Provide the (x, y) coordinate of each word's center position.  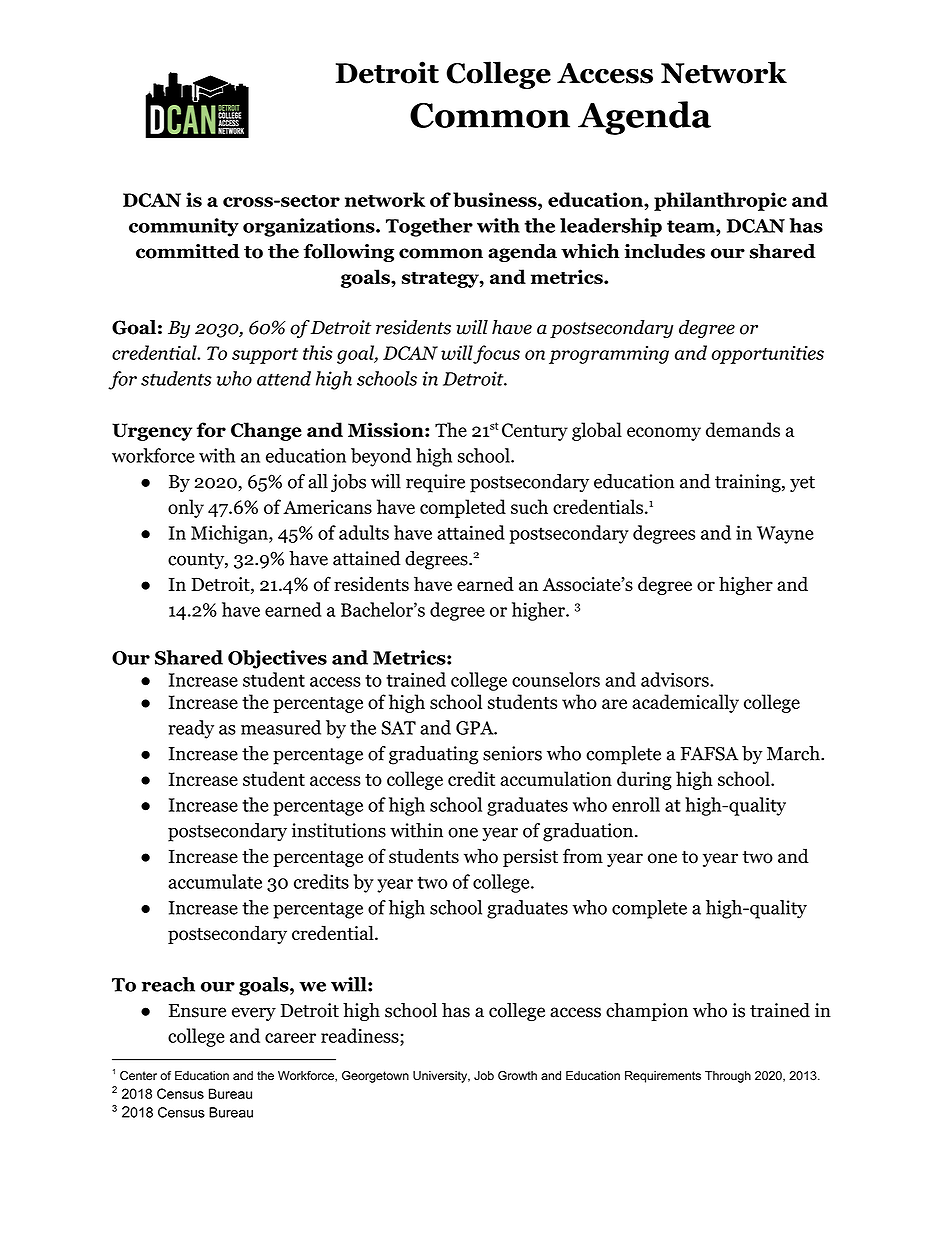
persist (530, 858)
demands (743, 429)
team (692, 226)
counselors (556, 679)
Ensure (197, 1011)
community (184, 227)
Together (429, 227)
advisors (676, 679)
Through (728, 1077)
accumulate (215, 881)
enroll (636, 804)
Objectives (277, 659)
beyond (381, 457)
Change (266, 431)
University (441, 1077)
